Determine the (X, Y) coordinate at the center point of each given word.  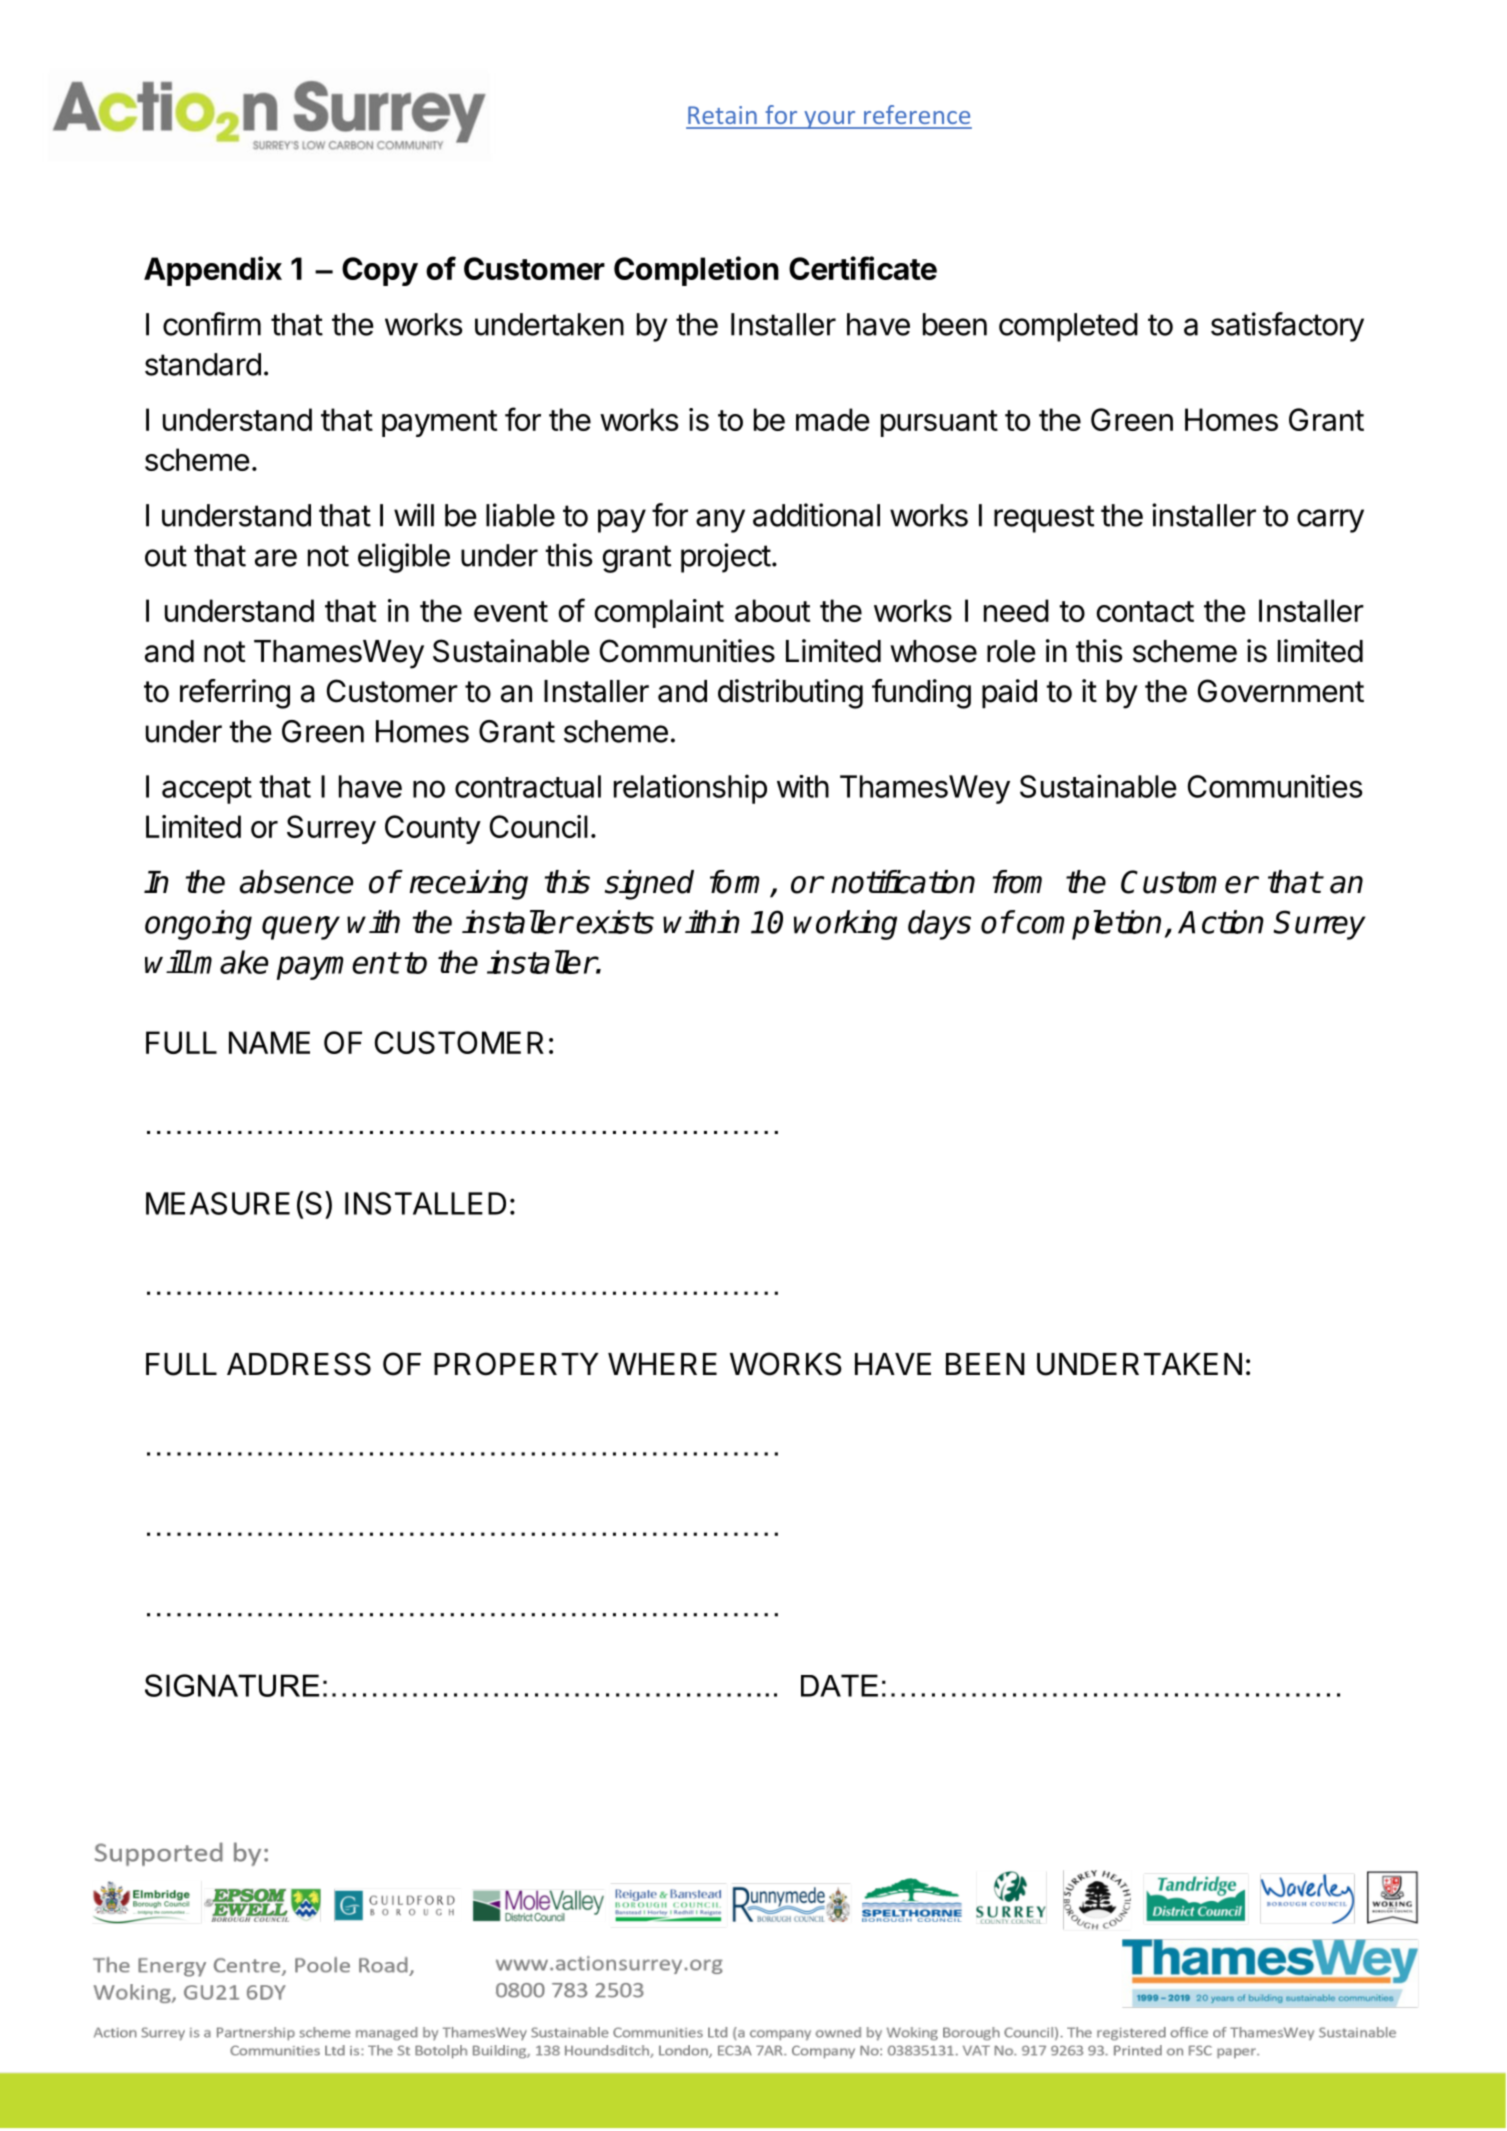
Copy (380, 271)
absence (296, 882)
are (276, 558)
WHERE (662, 1364)
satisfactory (1287, 327)
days (939, 925)
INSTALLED (425, 1203)
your (830, 120)
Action (1221, 922)
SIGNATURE (232, 1685)
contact (1145, 611)
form (734, 882)
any (720, 521)
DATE (839, 1685)
